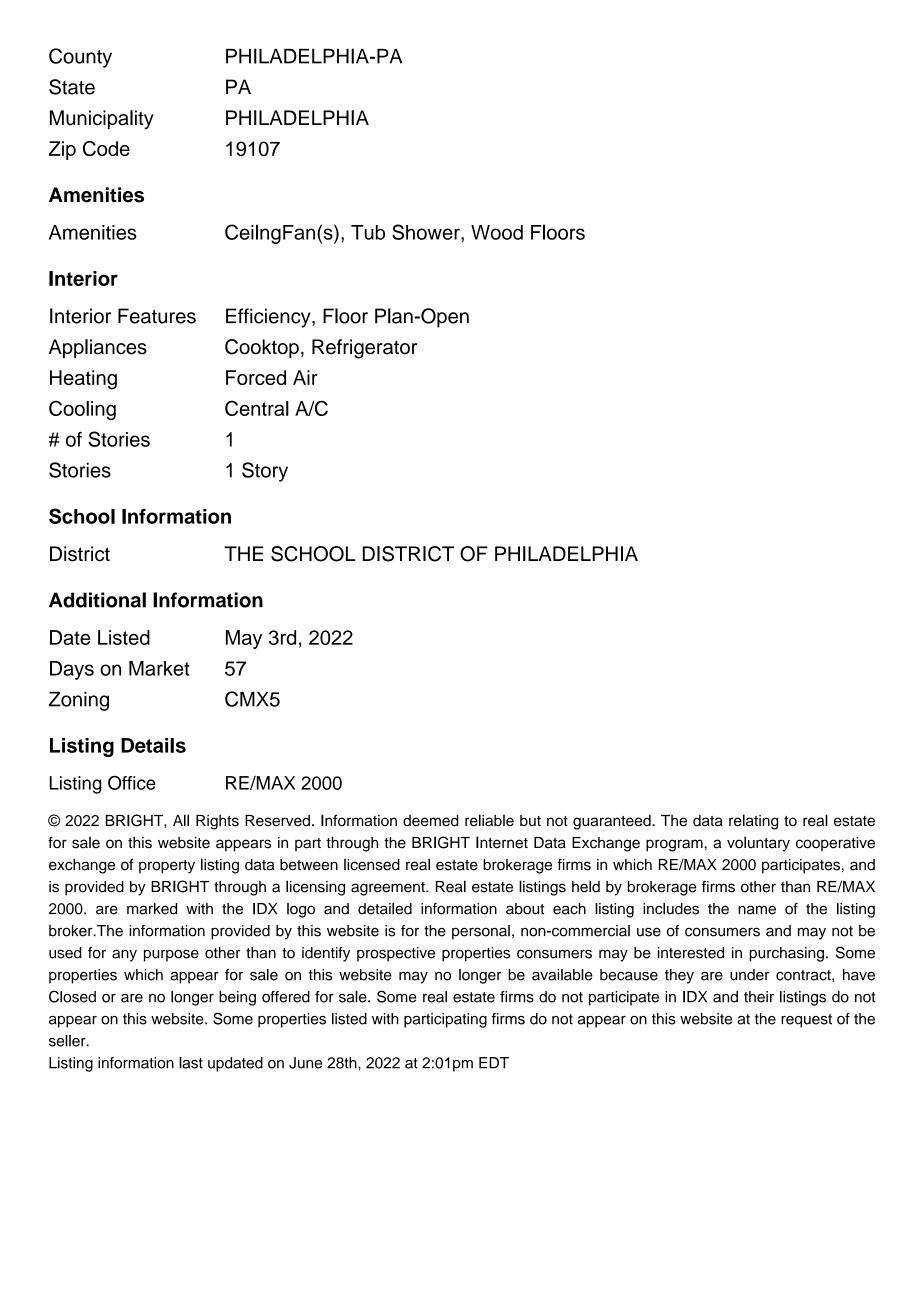 This screenshot has height=1308, width=924. What do you see at coordinates (497, 232) in the screenshot?
I see `Wood` at bounding box center [497, 232].
